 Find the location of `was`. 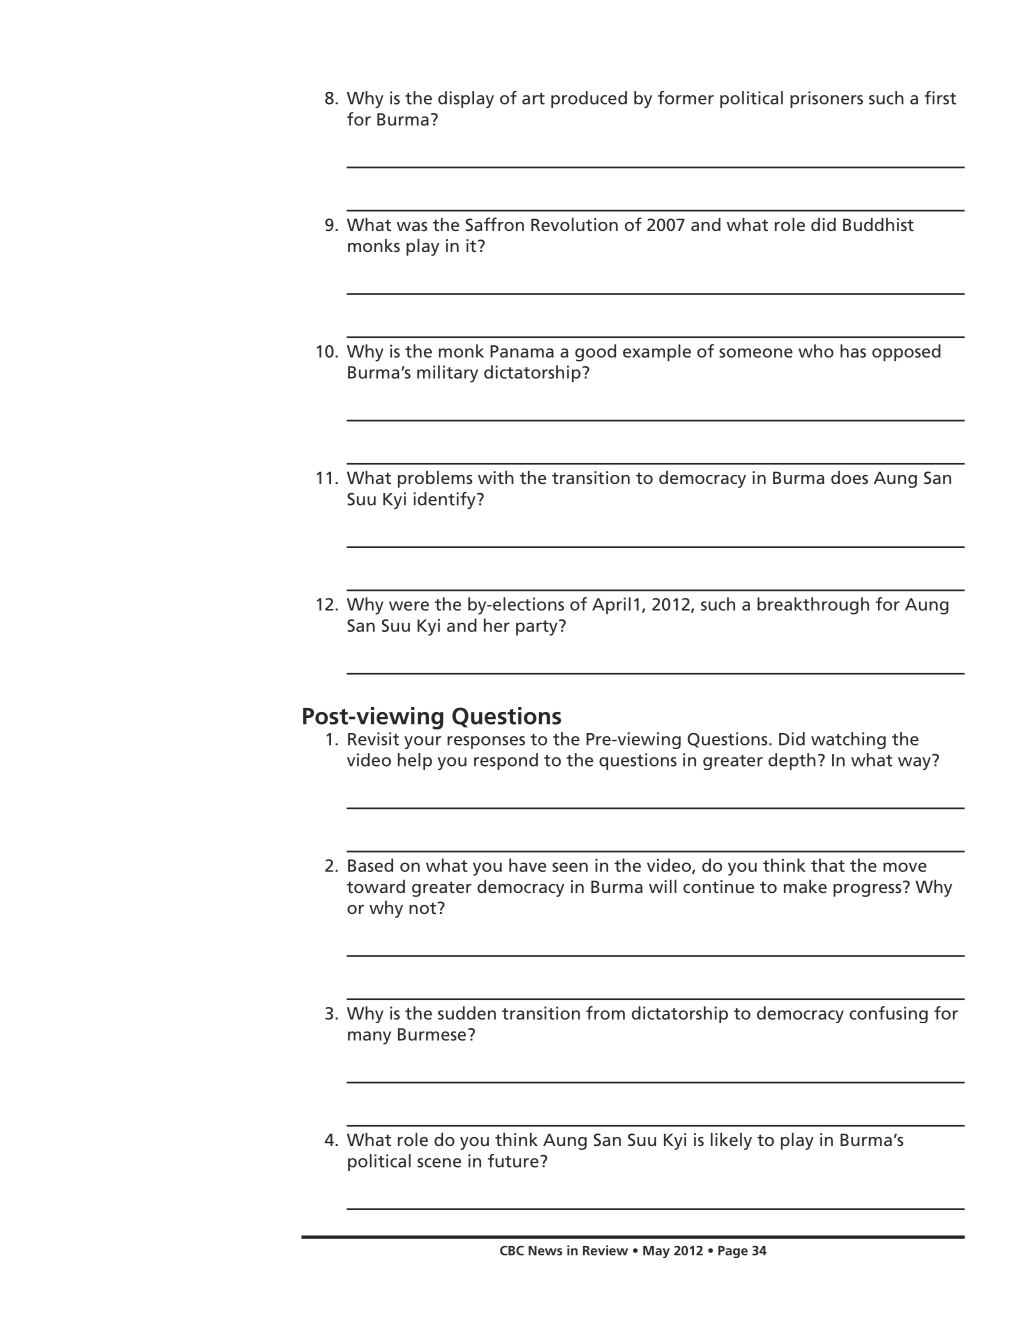

was is located at coordinates (412, 226).
